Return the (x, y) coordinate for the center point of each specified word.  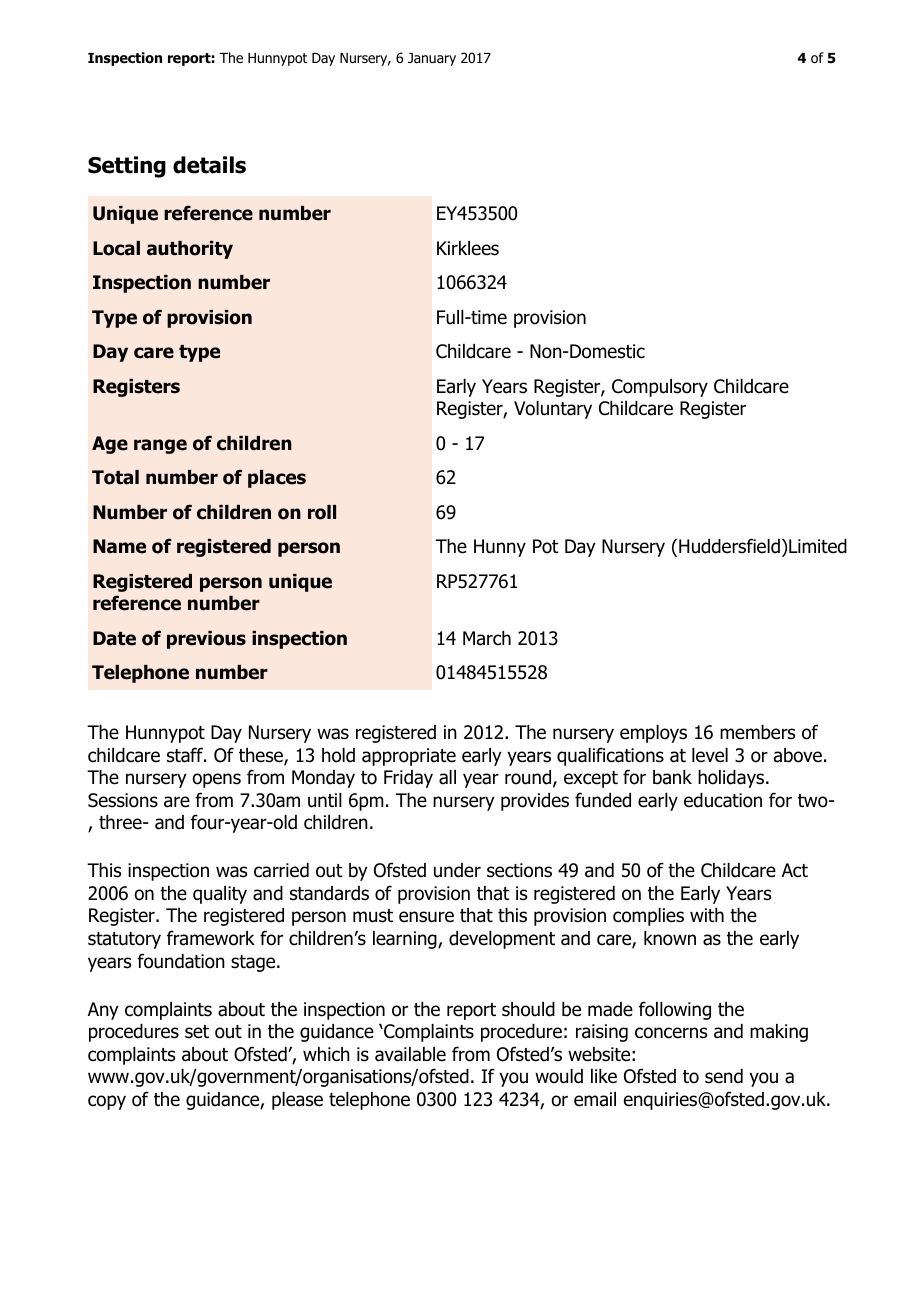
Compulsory (660, 388)
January (432, 59)
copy (107, 1102)
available (410, 1054)
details (209, 165)
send (724, 1076)
